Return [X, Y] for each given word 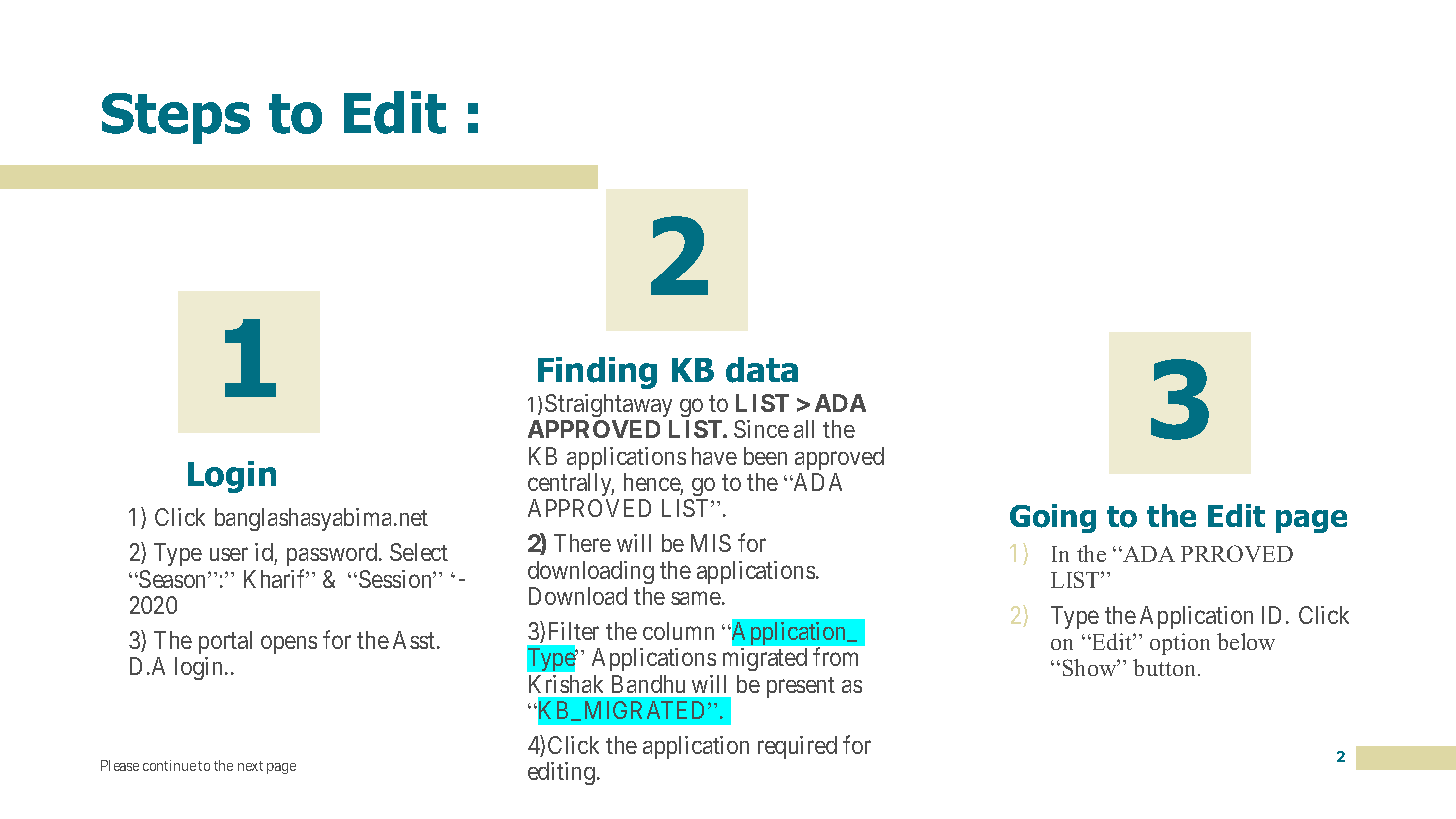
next [250, 766]
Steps [176, 118]
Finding [597, 373]
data [762, 370]
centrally [571, 484]
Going [1053, 518]
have [714, 456]
